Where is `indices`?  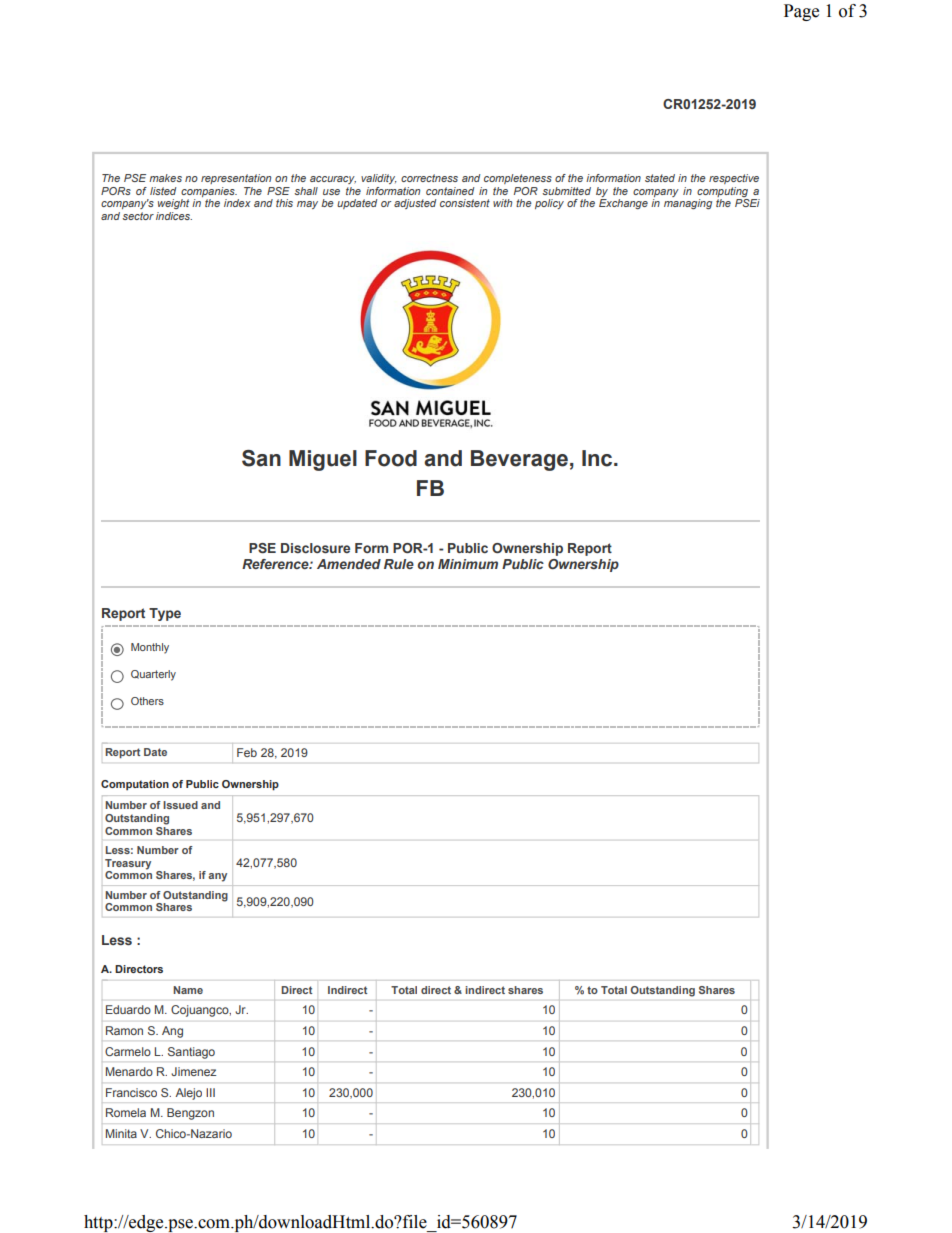
indices is located at coordinates (174, 216).
